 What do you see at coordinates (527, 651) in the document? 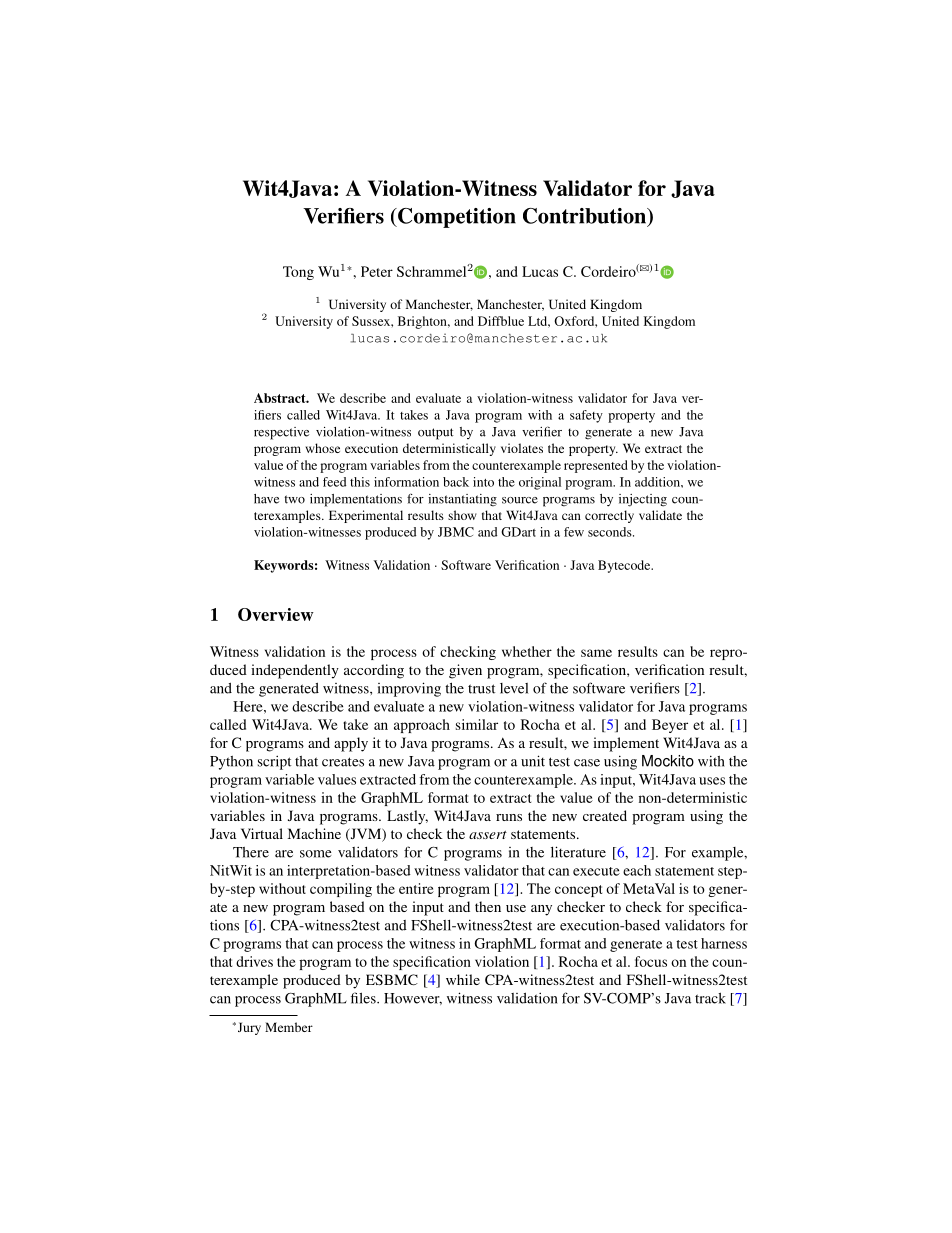
I see `whether` at bounding box center [527, 651].
